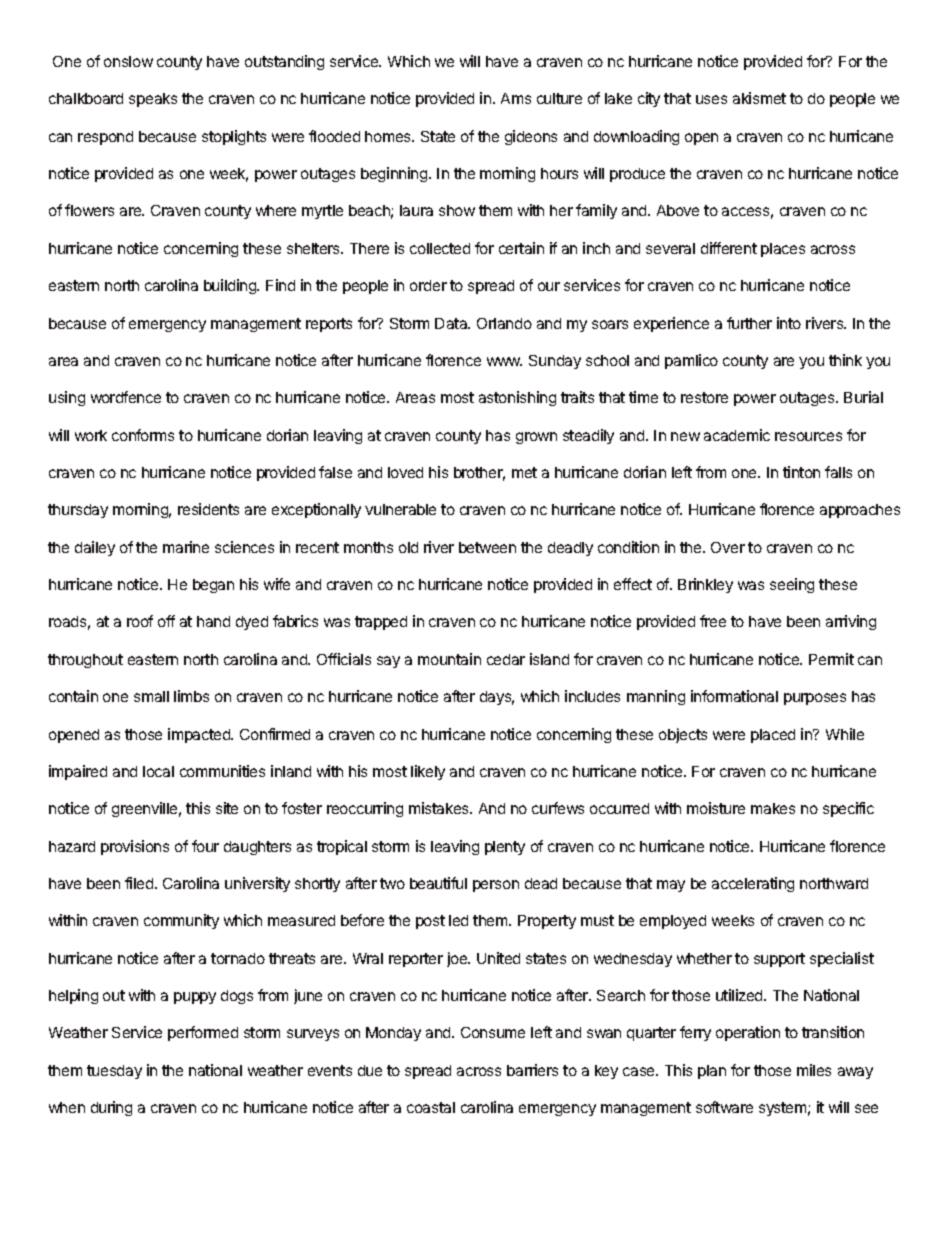 The width and height of the page is (952, 1233). I want to click on akismet, so click(759, 98).
